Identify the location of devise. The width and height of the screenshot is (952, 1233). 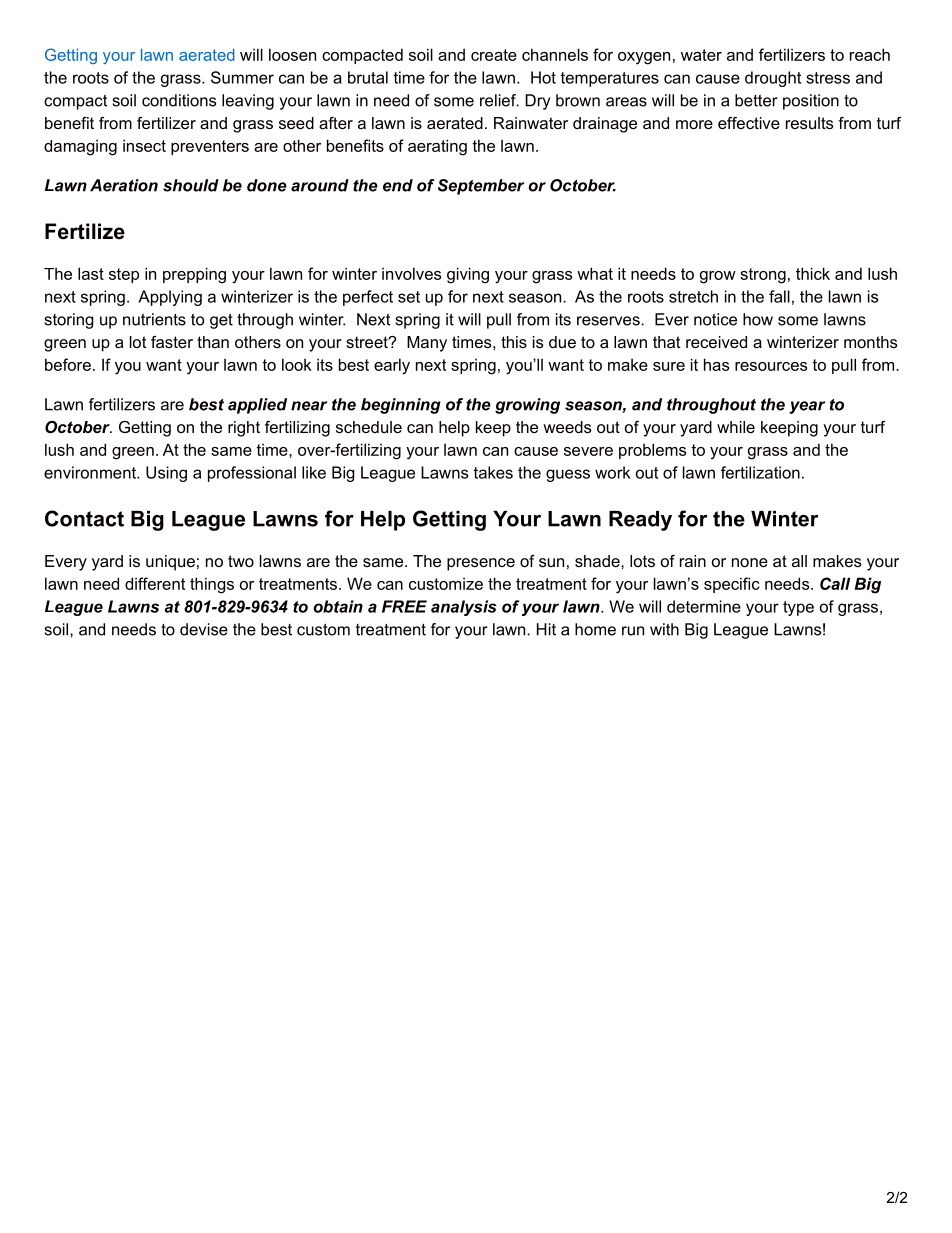
(204, 629).
